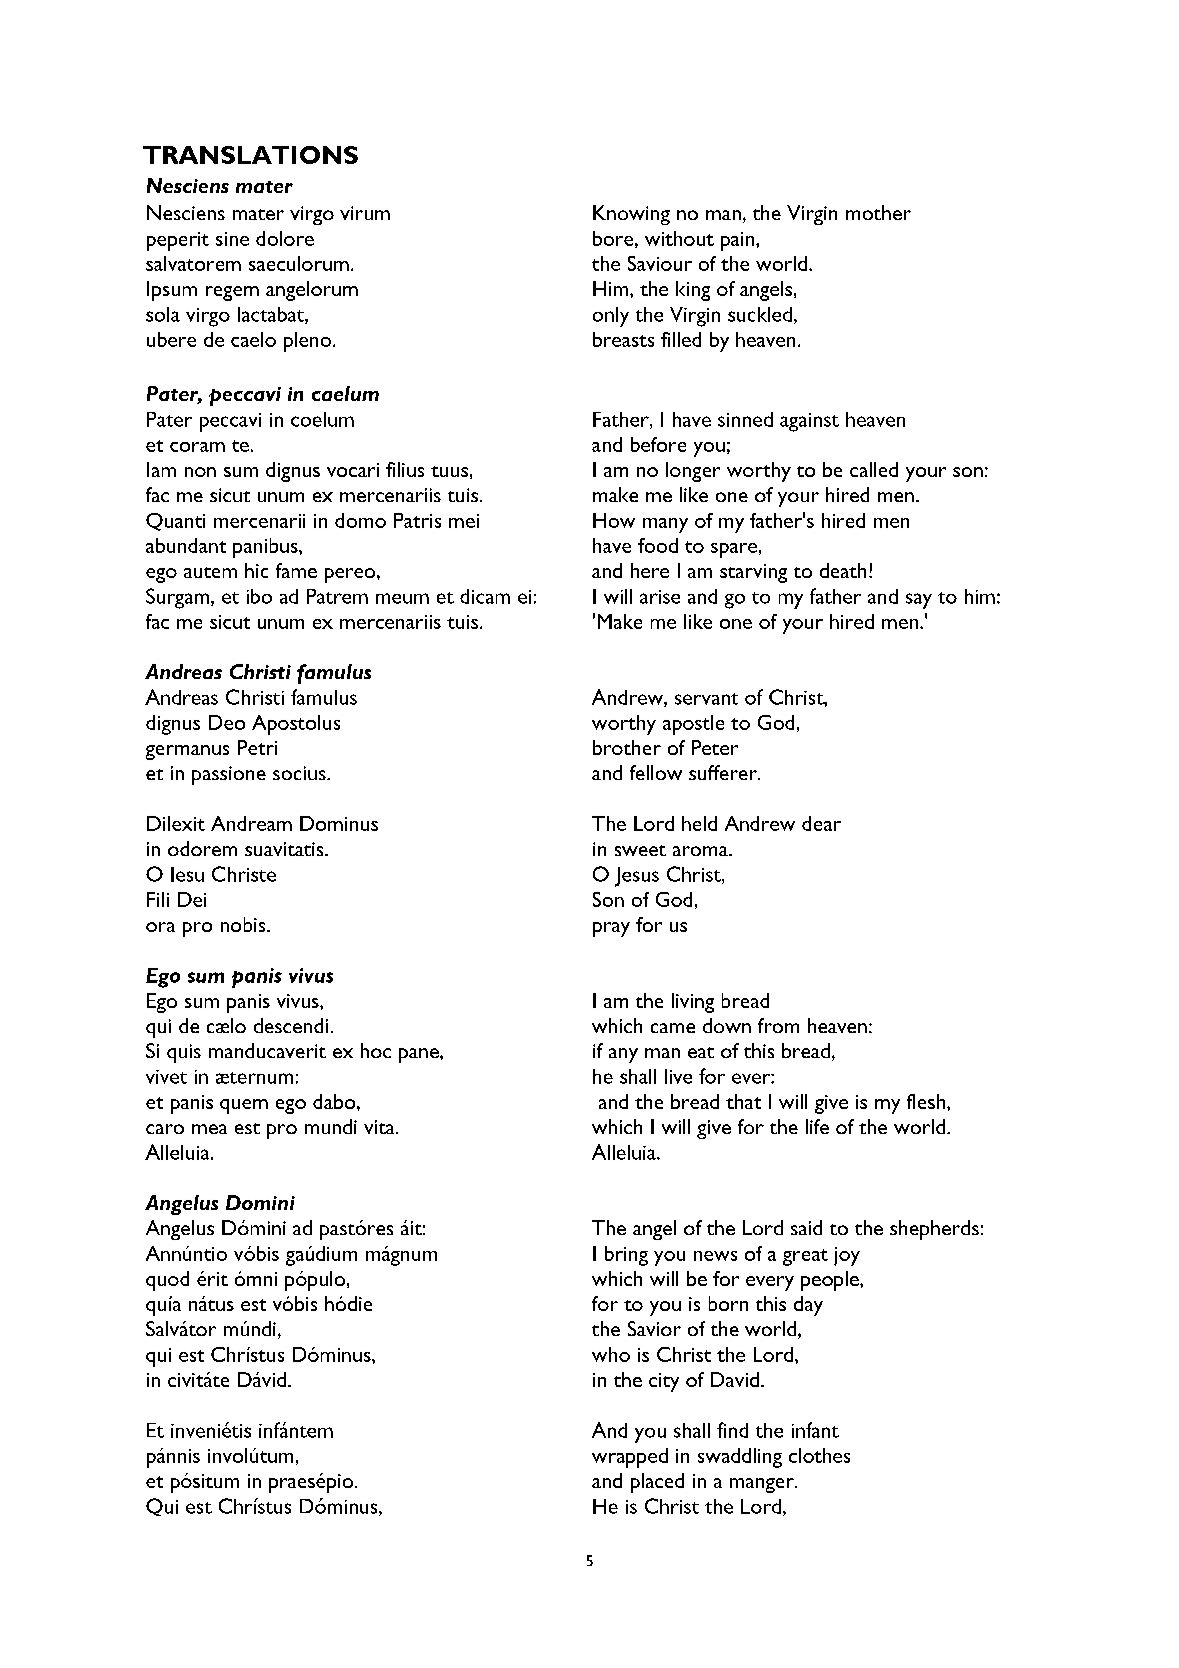 This image has width=1179, height=1668. Describe the element at coordinates (167, 1281) in the image. I see `quod` at that location.
